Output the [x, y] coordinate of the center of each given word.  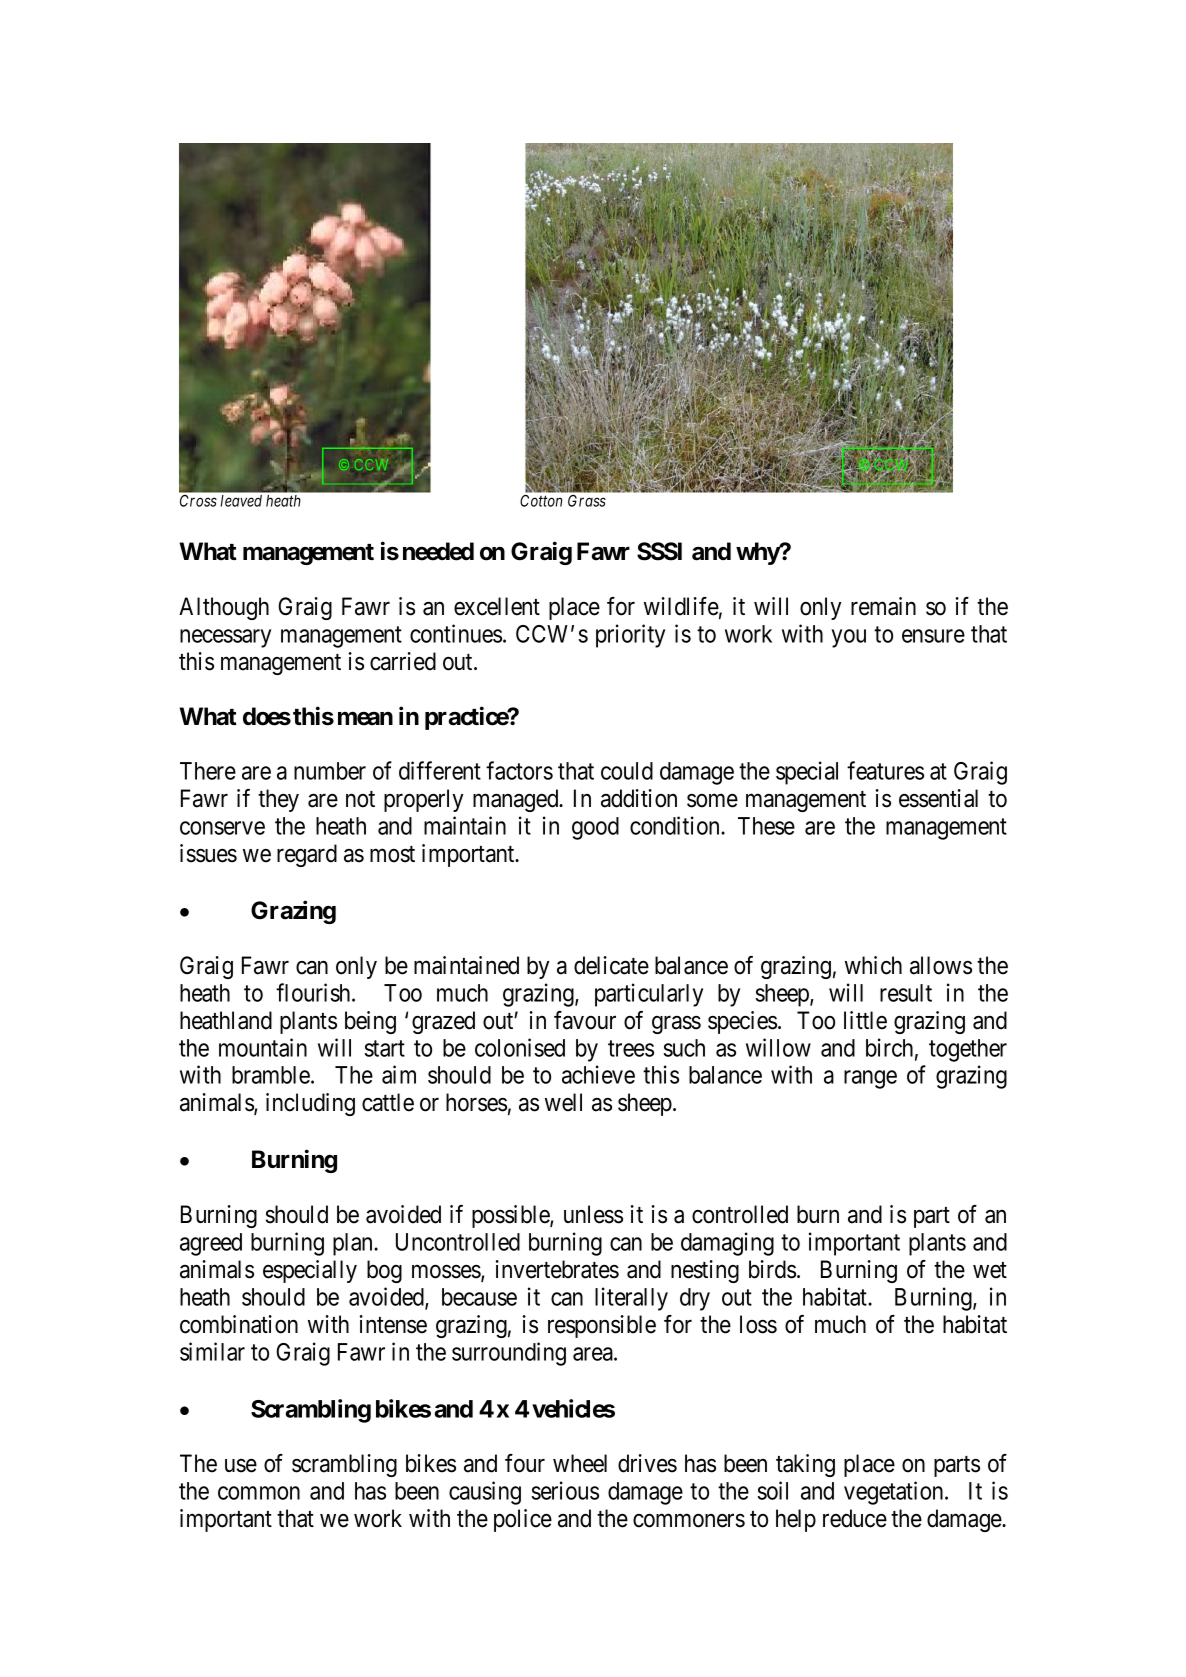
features [885, 770]
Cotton [541, 501]
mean [365, 718]
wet [990, 1270]
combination [239, 1324]
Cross [198, 501]
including [310, 1104]
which [873, 965]
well [563, 1102]
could [627, 771]
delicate [611, 965]
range [870, 1080]
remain [883, 606]
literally [631, 1299]
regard [307, 855]
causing [485, 1493]
